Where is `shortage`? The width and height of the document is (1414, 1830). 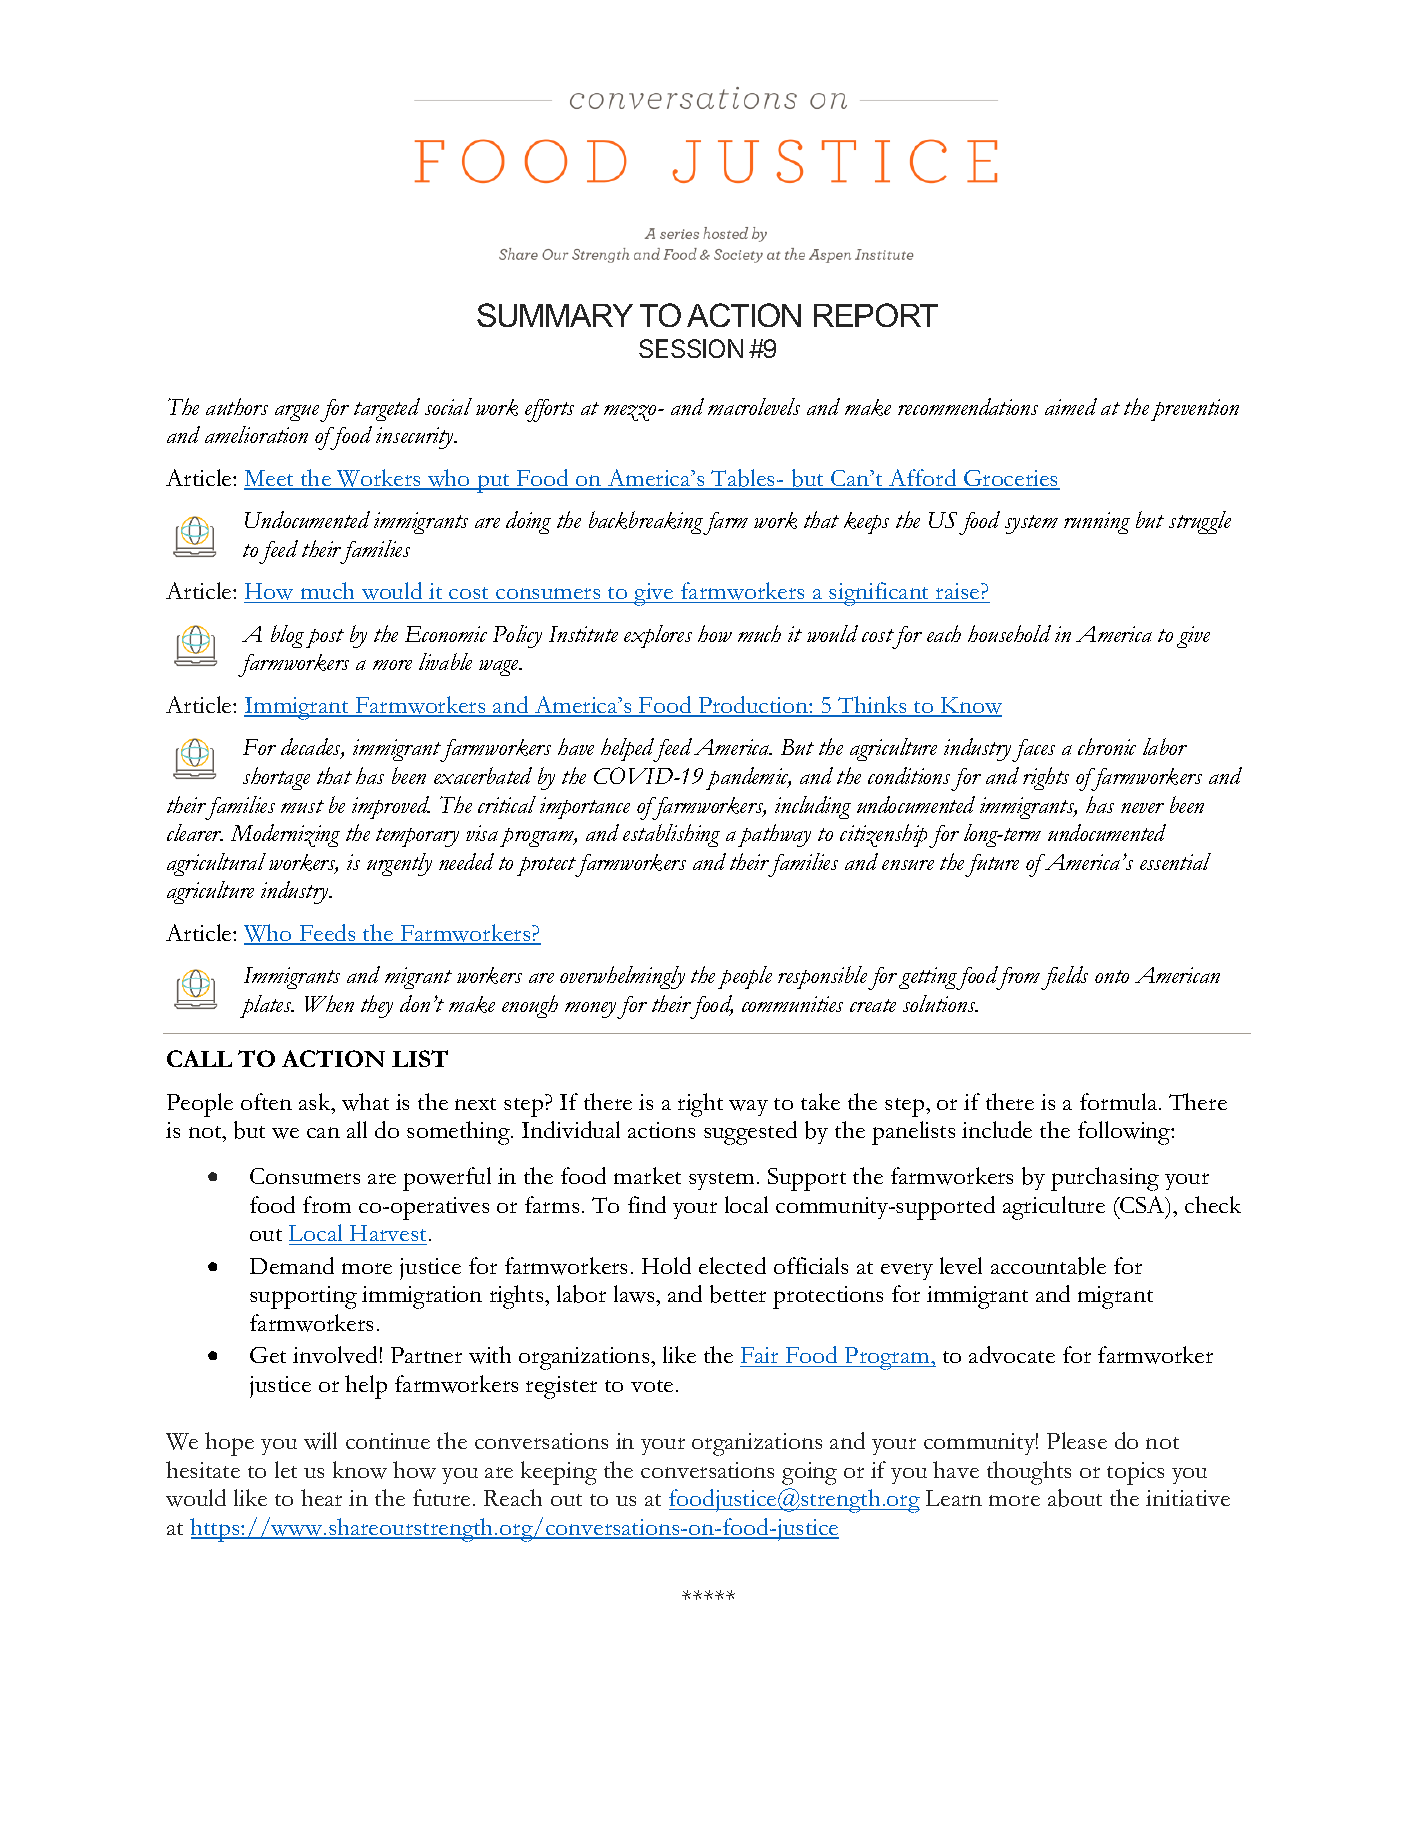 shortage is located at coordinates (276, 778).
